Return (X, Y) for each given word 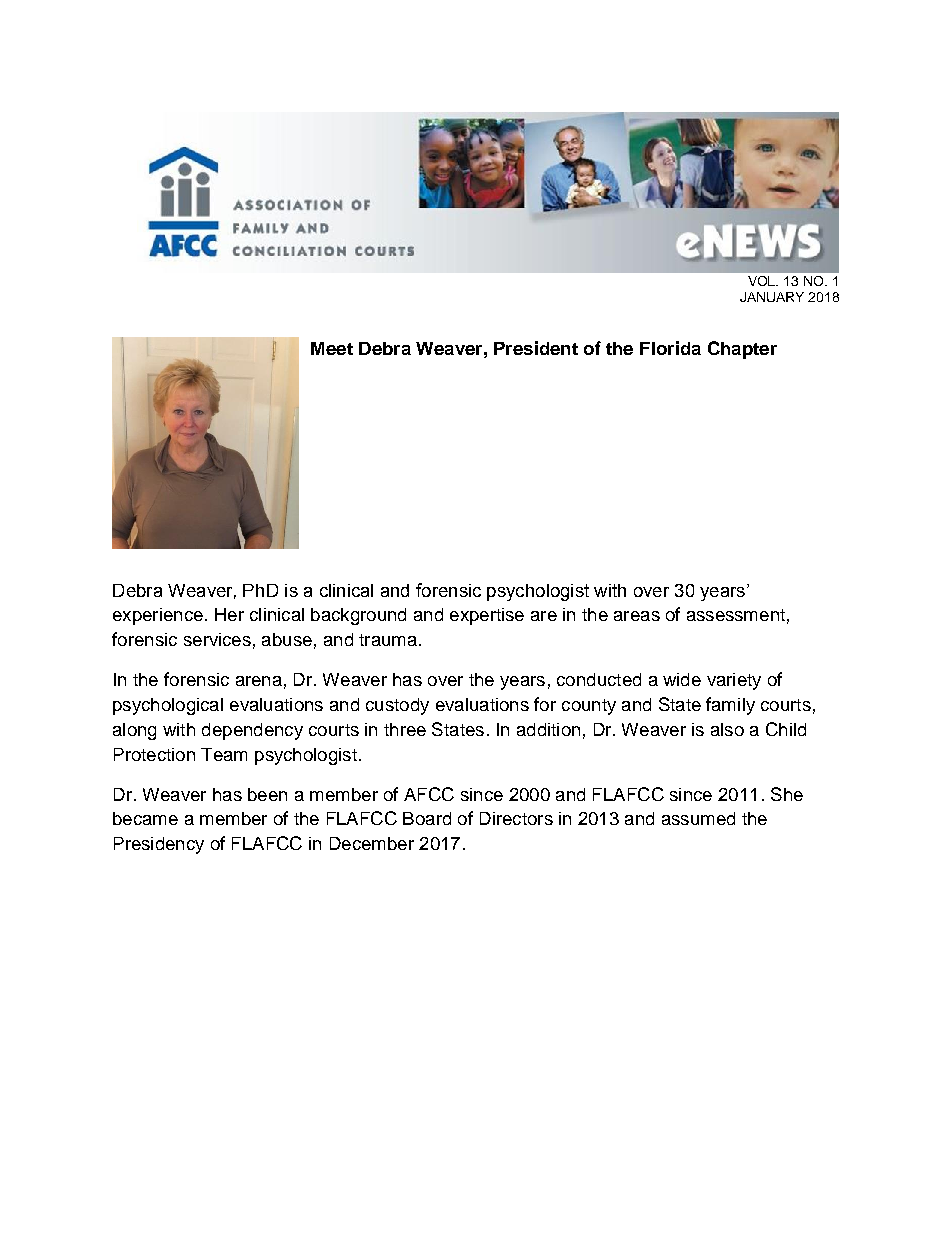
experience (158, 616)
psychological (168, 706)
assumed (698, 818)
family (730, 706)
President (536, 348)
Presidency (159, 845)
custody (397, 706)
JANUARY (772, 297)
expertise (487, 616)
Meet (332, 348)
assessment (736, 615)
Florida (670, 348)
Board (427, 818)
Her (229, 614)
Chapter (742, 350)
